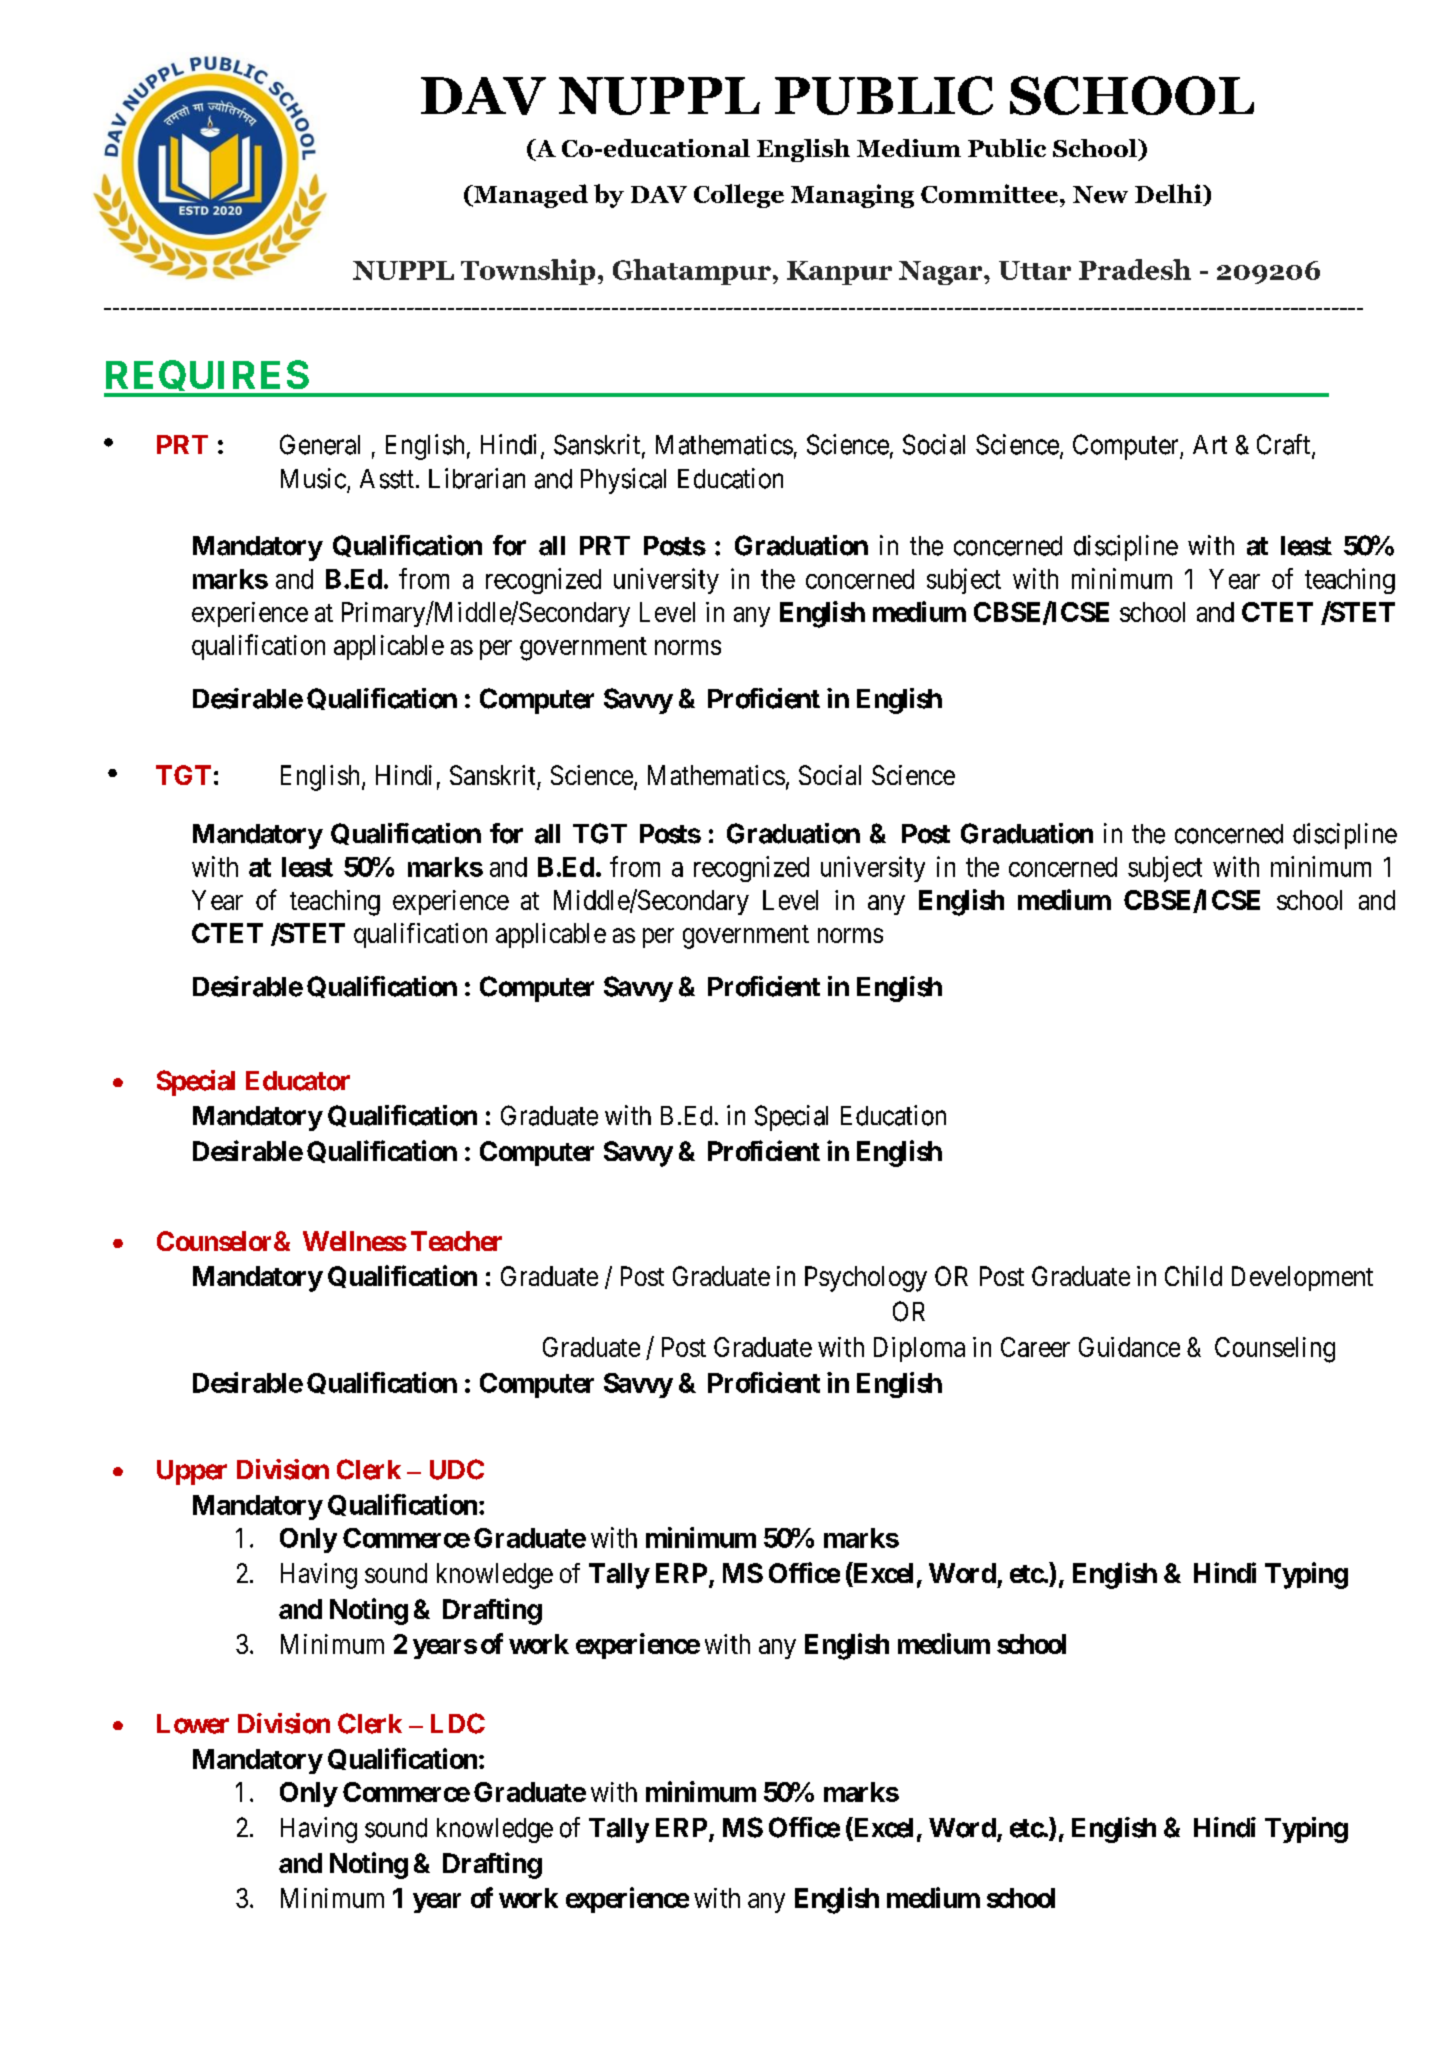 The height and width of the page is (2047, 1447). Describe the element at coordinates (866, 1279) in the page. I see `Psychology` at that location.
